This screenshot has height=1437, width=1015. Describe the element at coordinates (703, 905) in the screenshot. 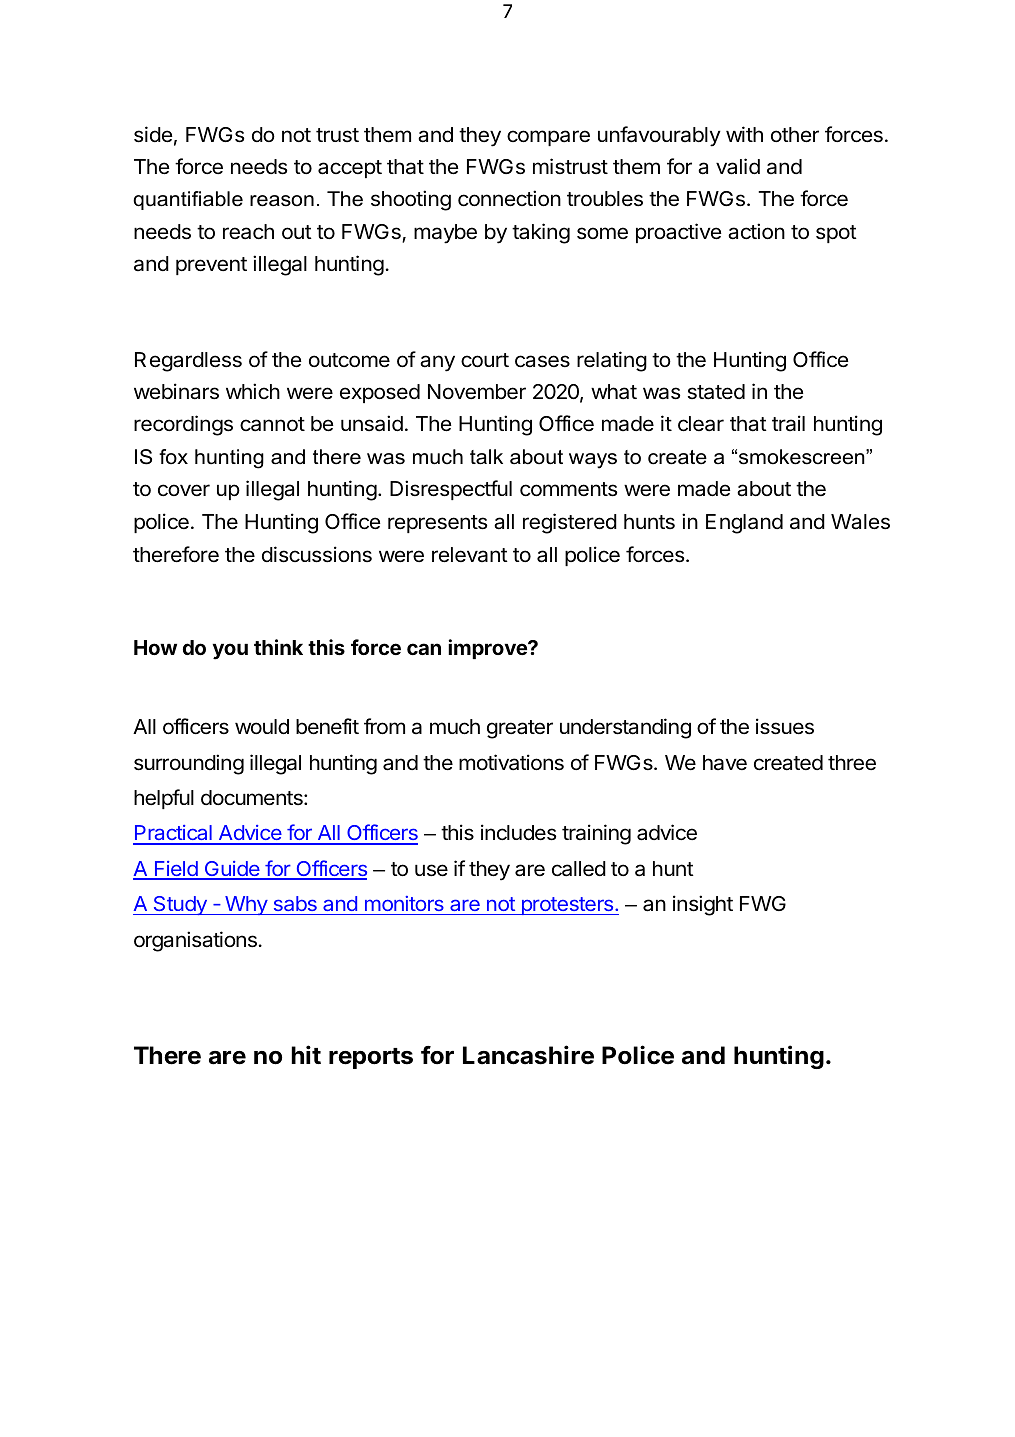

I see `insight` at that location.
